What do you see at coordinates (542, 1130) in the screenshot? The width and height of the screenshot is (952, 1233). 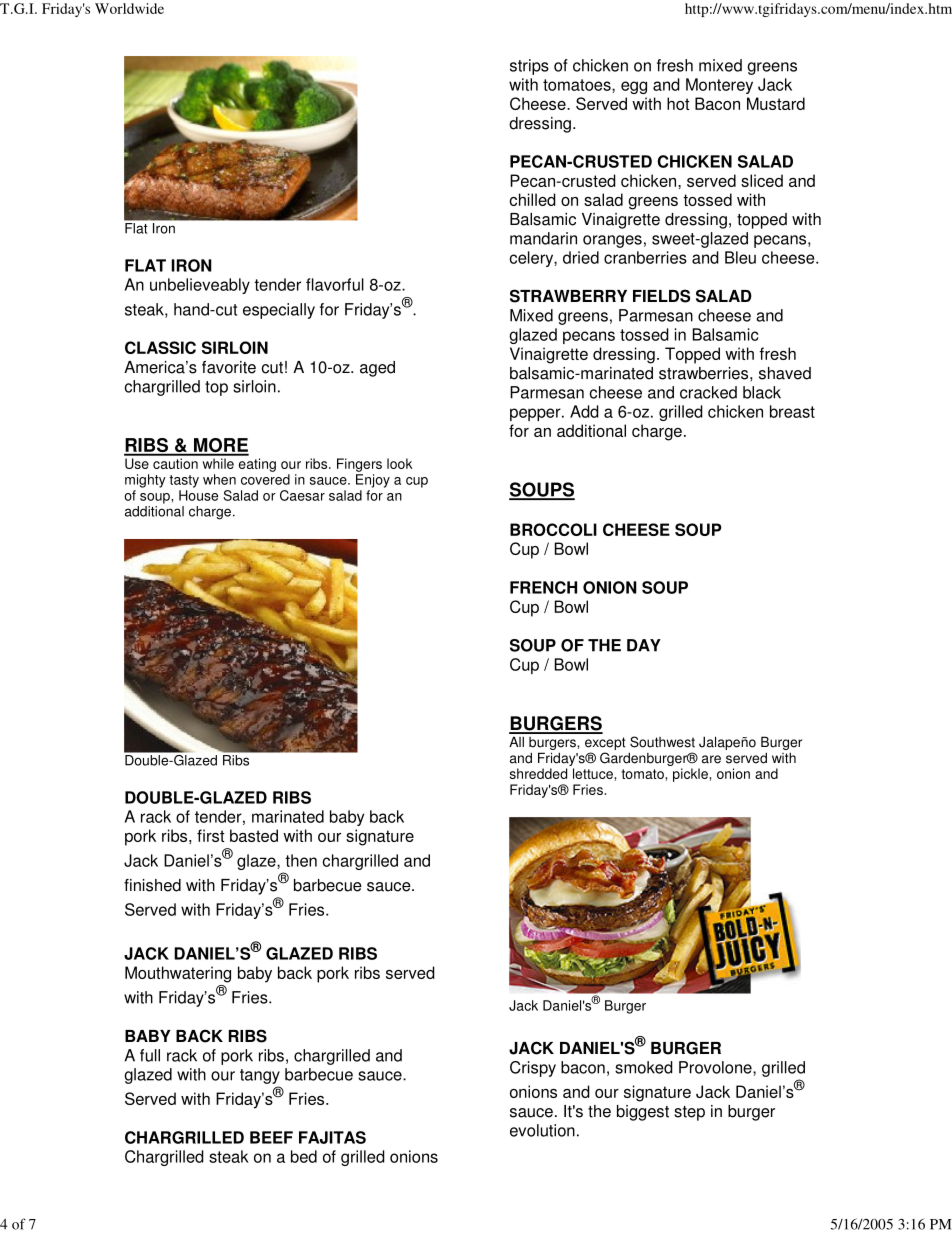 I see `evolution` at bounding box center [542, 1130].
